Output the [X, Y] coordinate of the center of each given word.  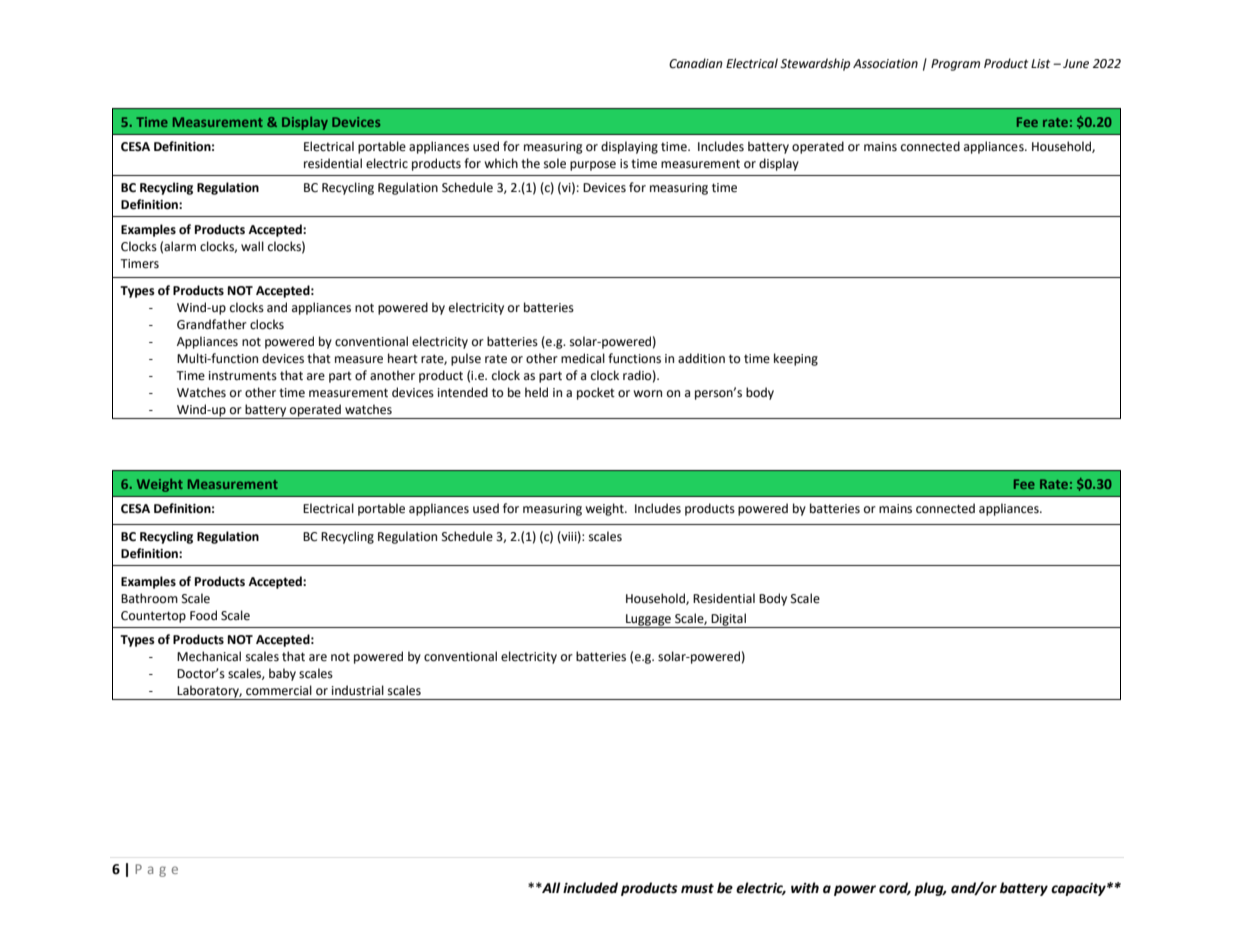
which [501, 163]
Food [203, 615]
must [697, 889]
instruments [243, 376]
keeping [796, 359]
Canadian [696, 63]
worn [647, 393]
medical [583, 358]
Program [955, 65]
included [590, 888]
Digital [728, 620]
